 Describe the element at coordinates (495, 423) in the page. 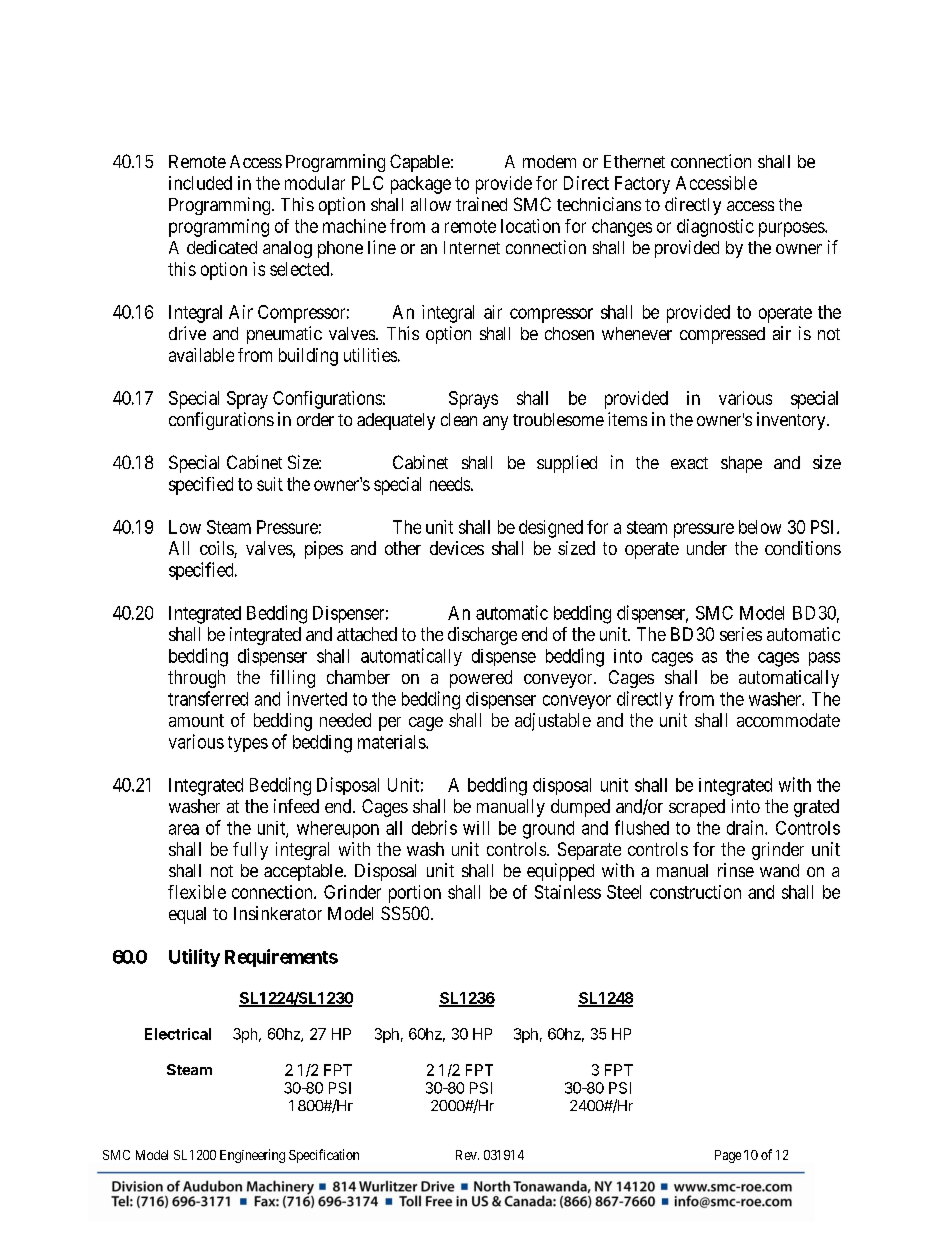

I see `any` at that location.
